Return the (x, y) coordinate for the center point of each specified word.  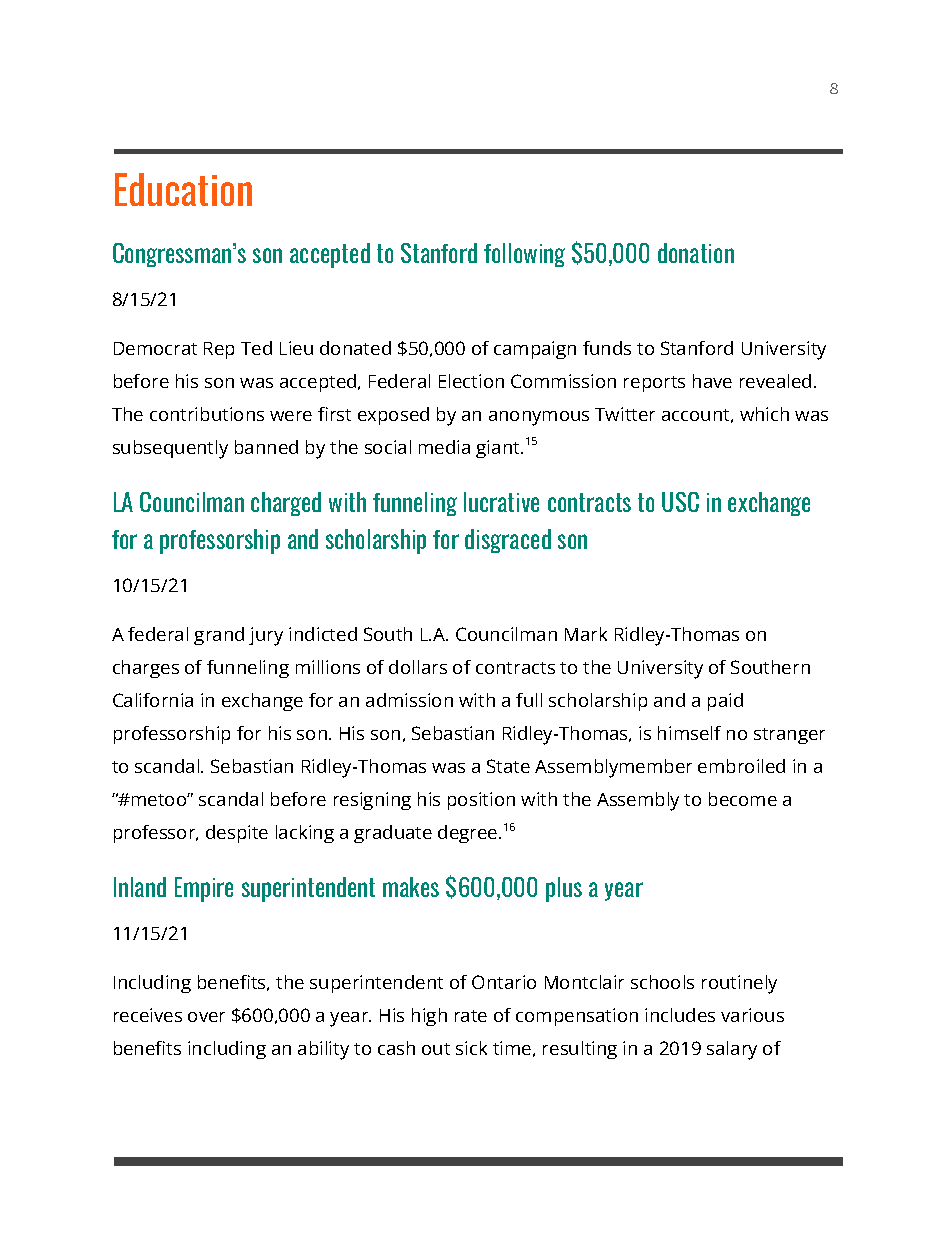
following (524, 255)
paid (725, 702)
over (206, 1017)
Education (183, 189)
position (481, 801)
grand (219, 636)
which (764, 414)
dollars (418, 667)
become (743, 799)
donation (696, 253)
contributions (207, 414)
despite (237, 834)
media (444, 447)
